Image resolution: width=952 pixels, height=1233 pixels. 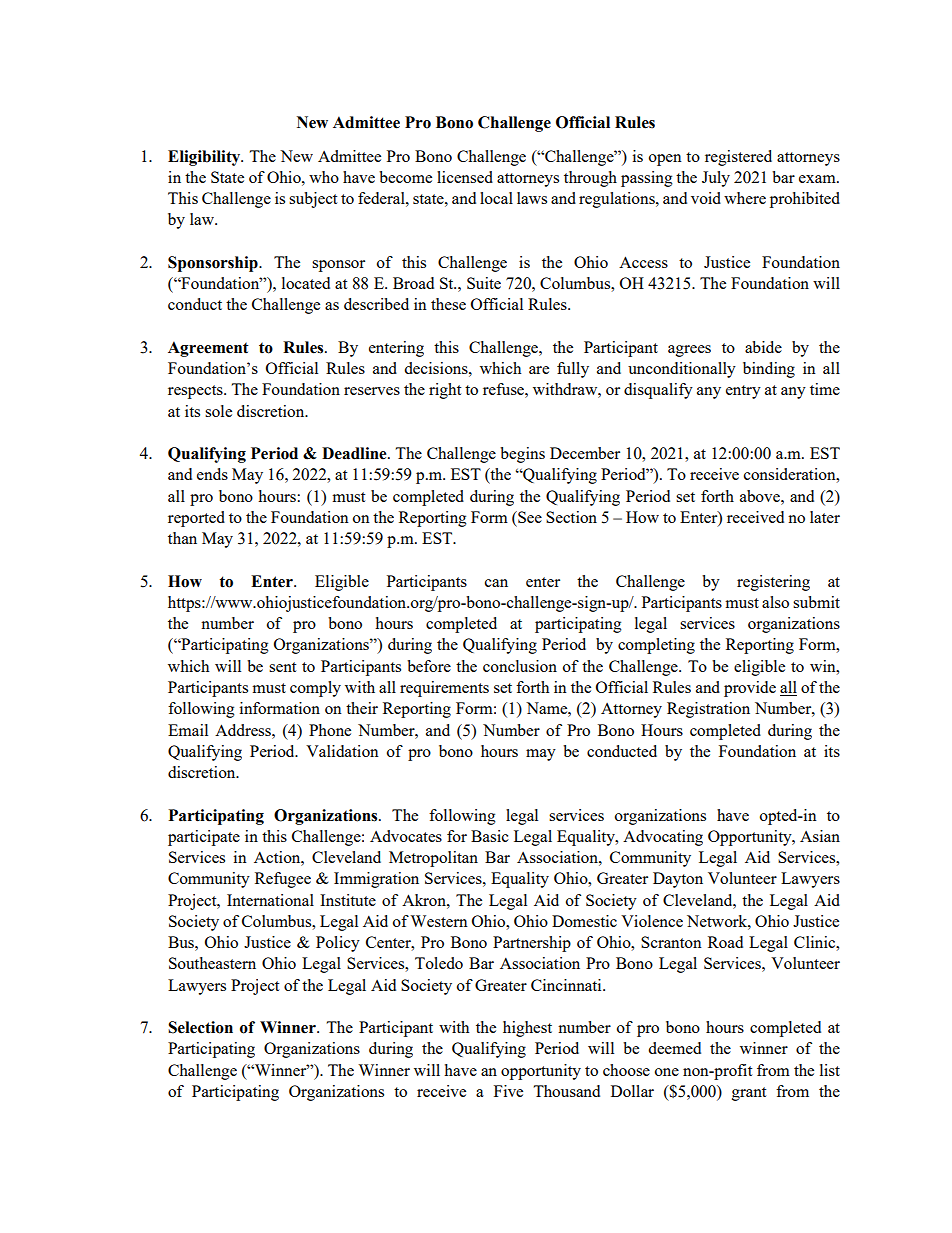 I want to click on where, so click(x=745, y=198).
